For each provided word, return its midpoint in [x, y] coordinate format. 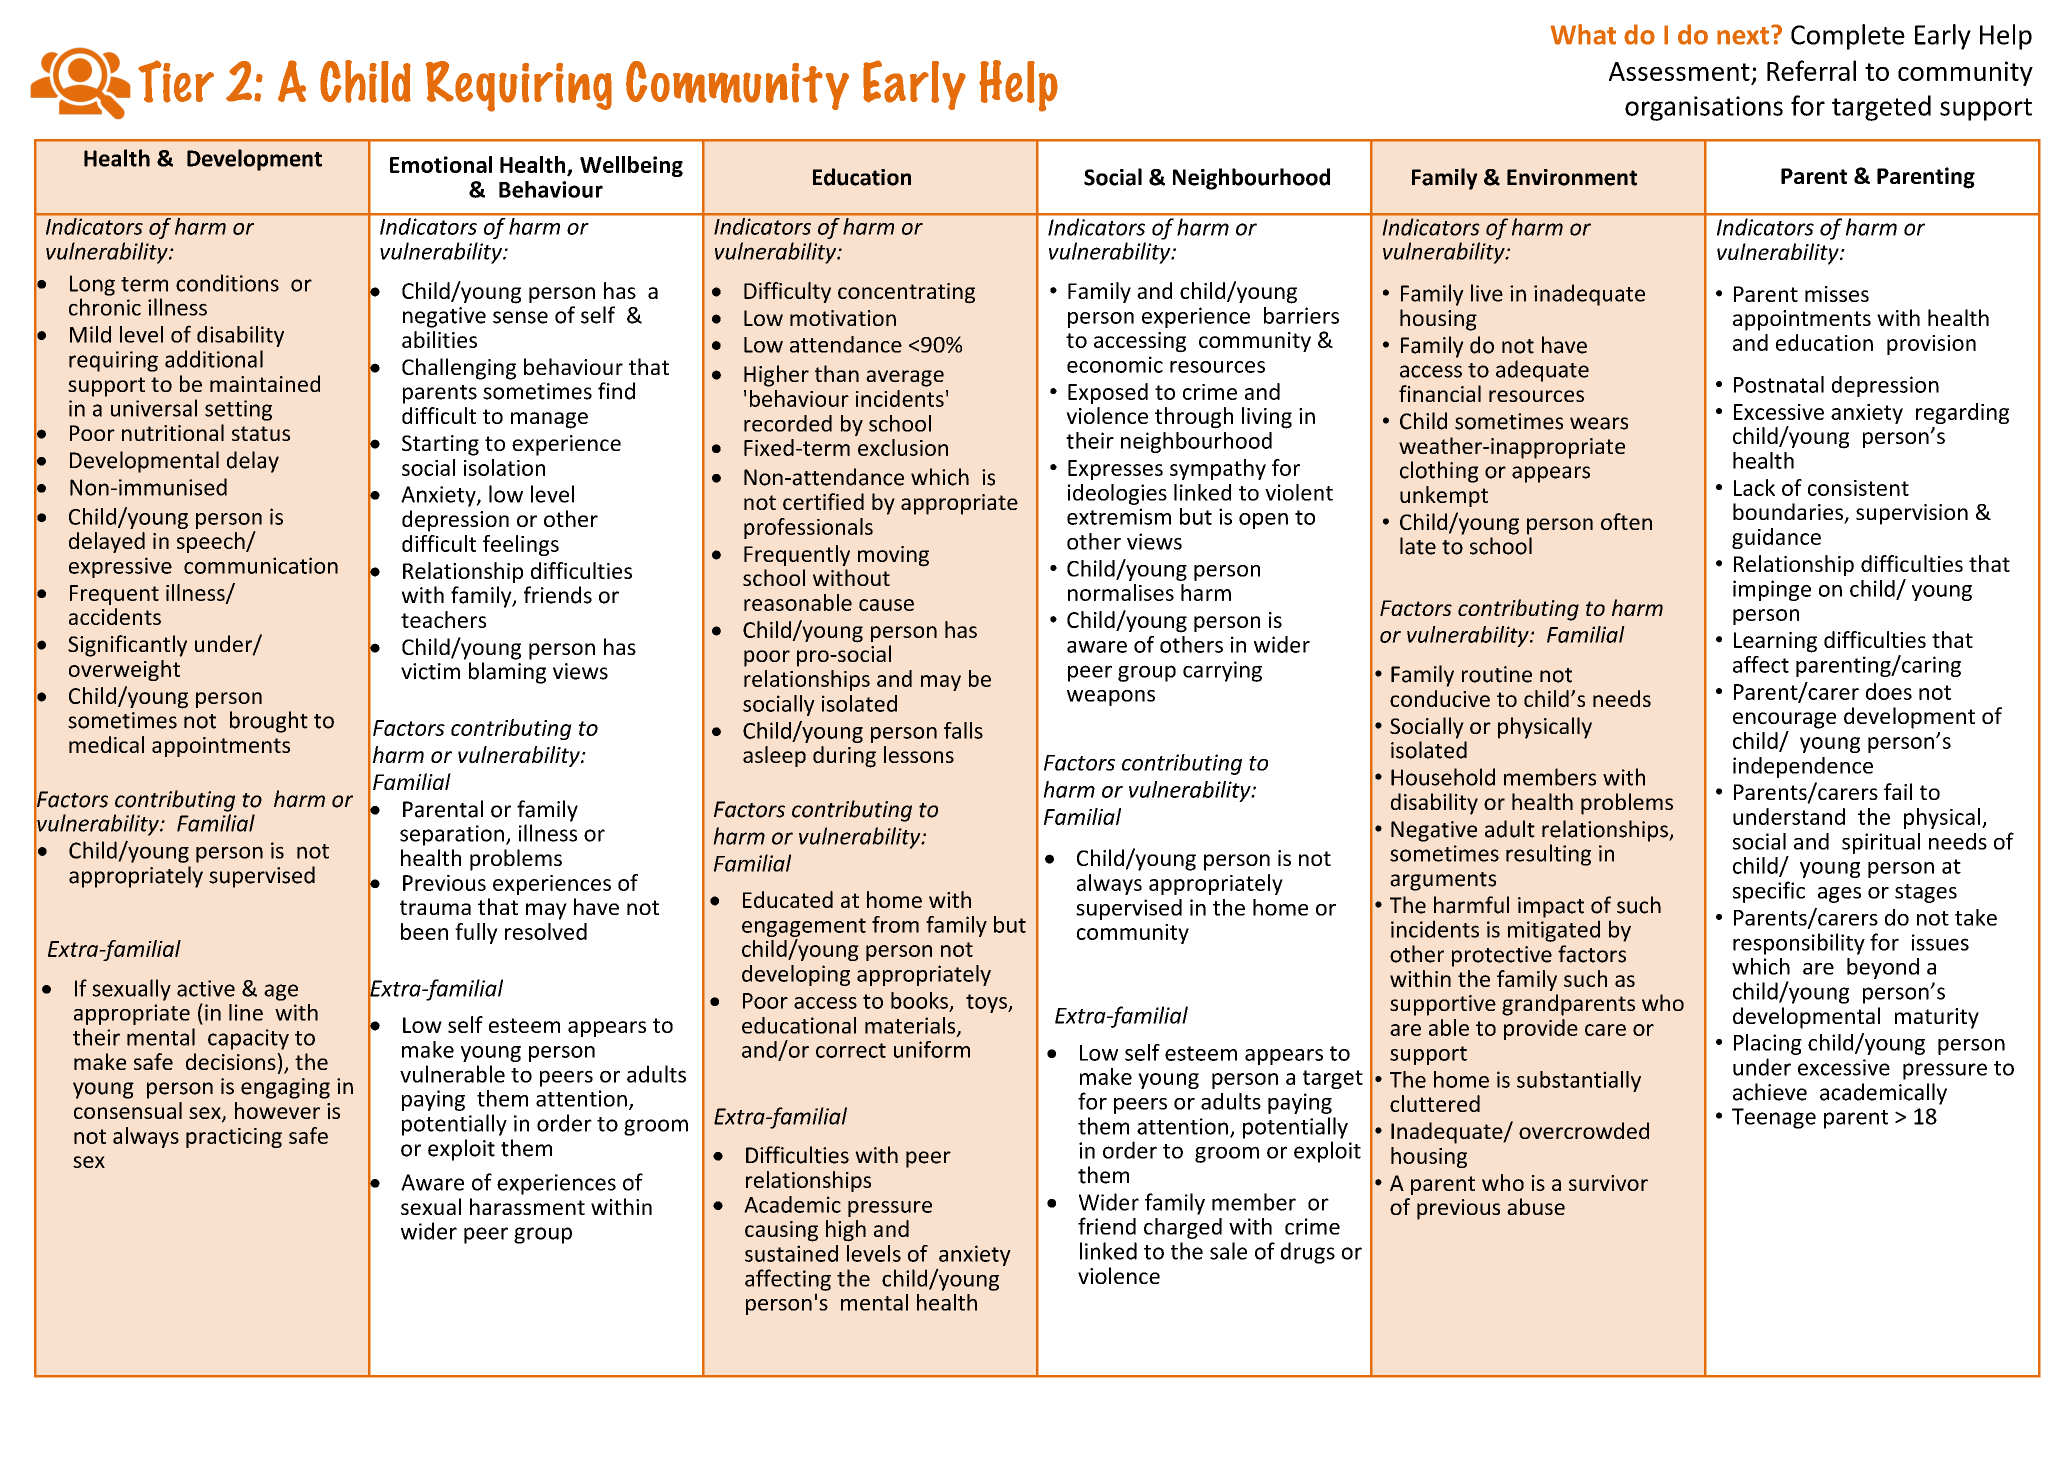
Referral [1811, 70]
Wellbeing [631, 166]
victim [430, 671]
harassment [527, 1206]
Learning [1775, 642]
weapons [1111, 698]
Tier [176, 81]
